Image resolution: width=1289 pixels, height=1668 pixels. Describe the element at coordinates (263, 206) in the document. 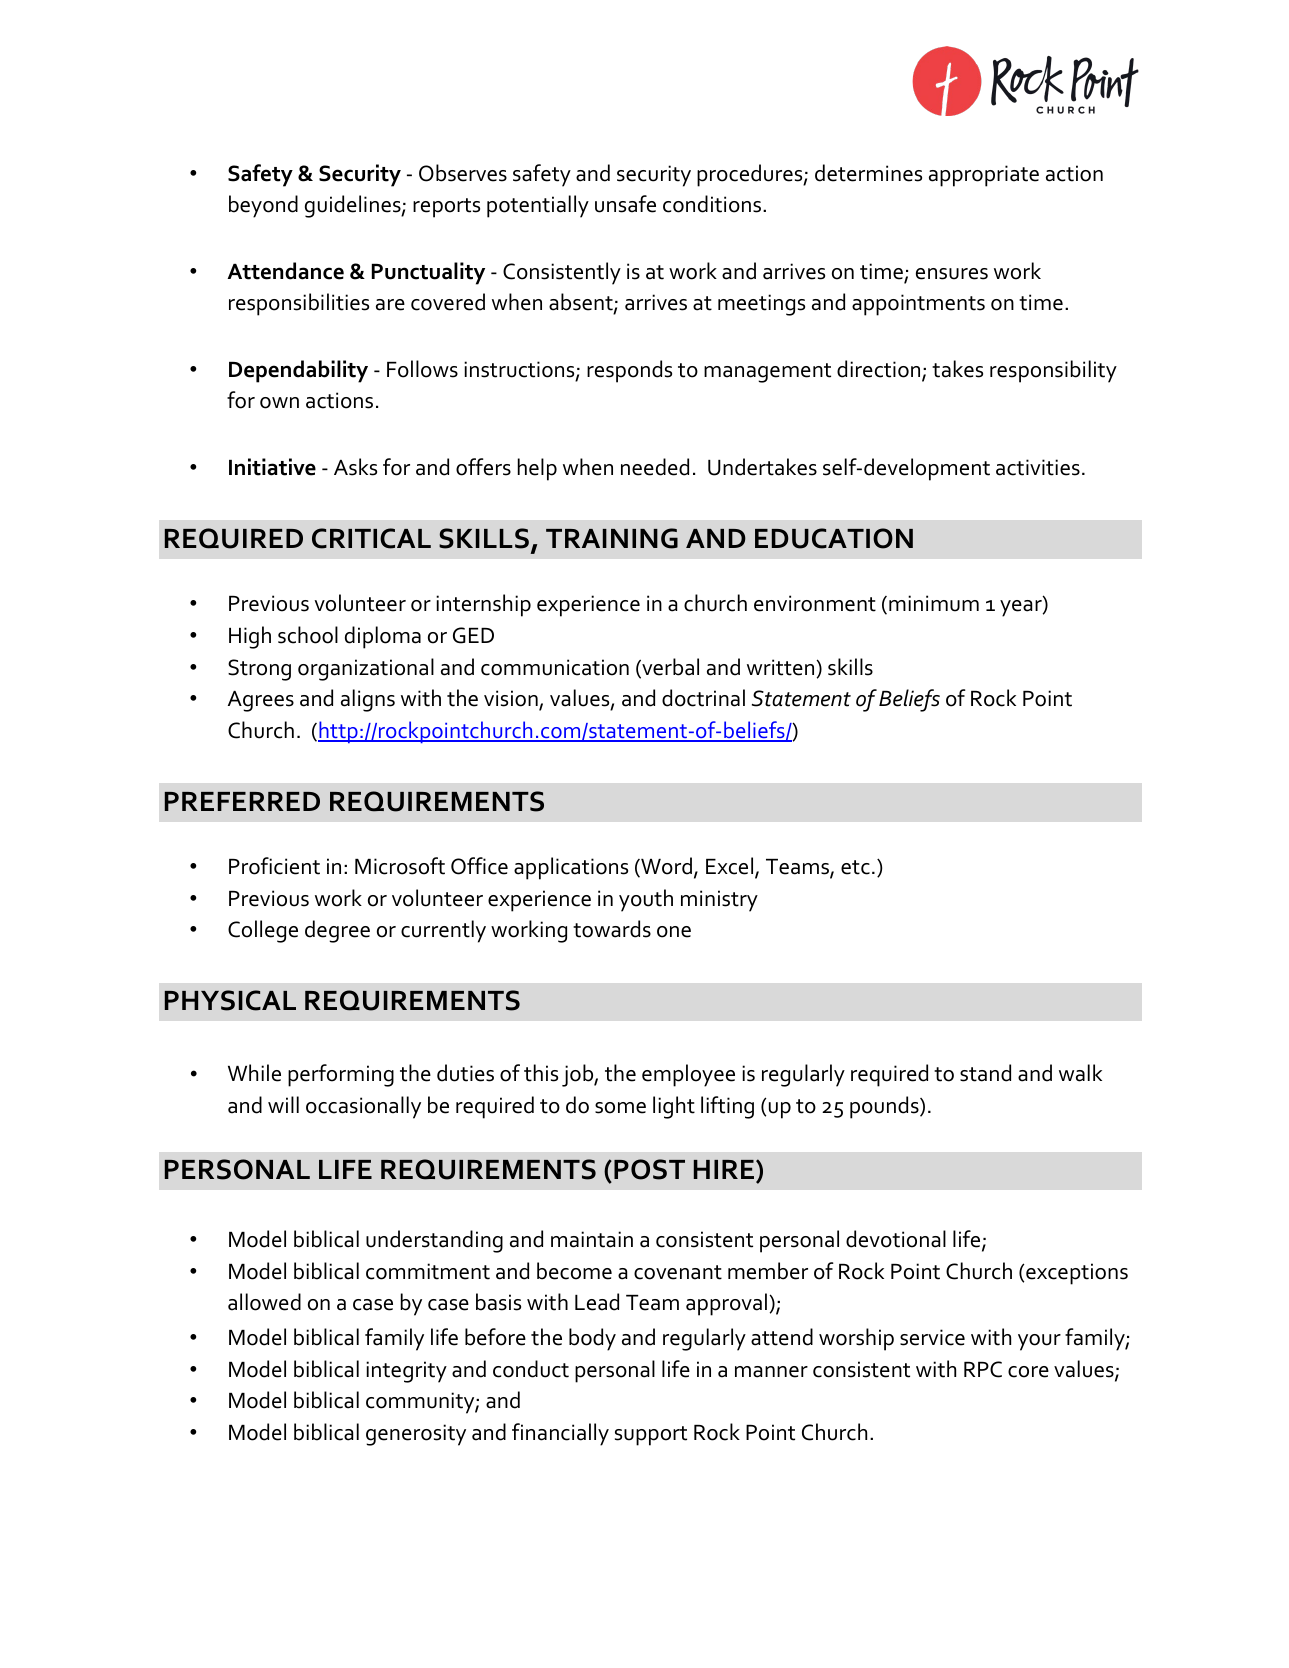

I see `beyond` at that location.
